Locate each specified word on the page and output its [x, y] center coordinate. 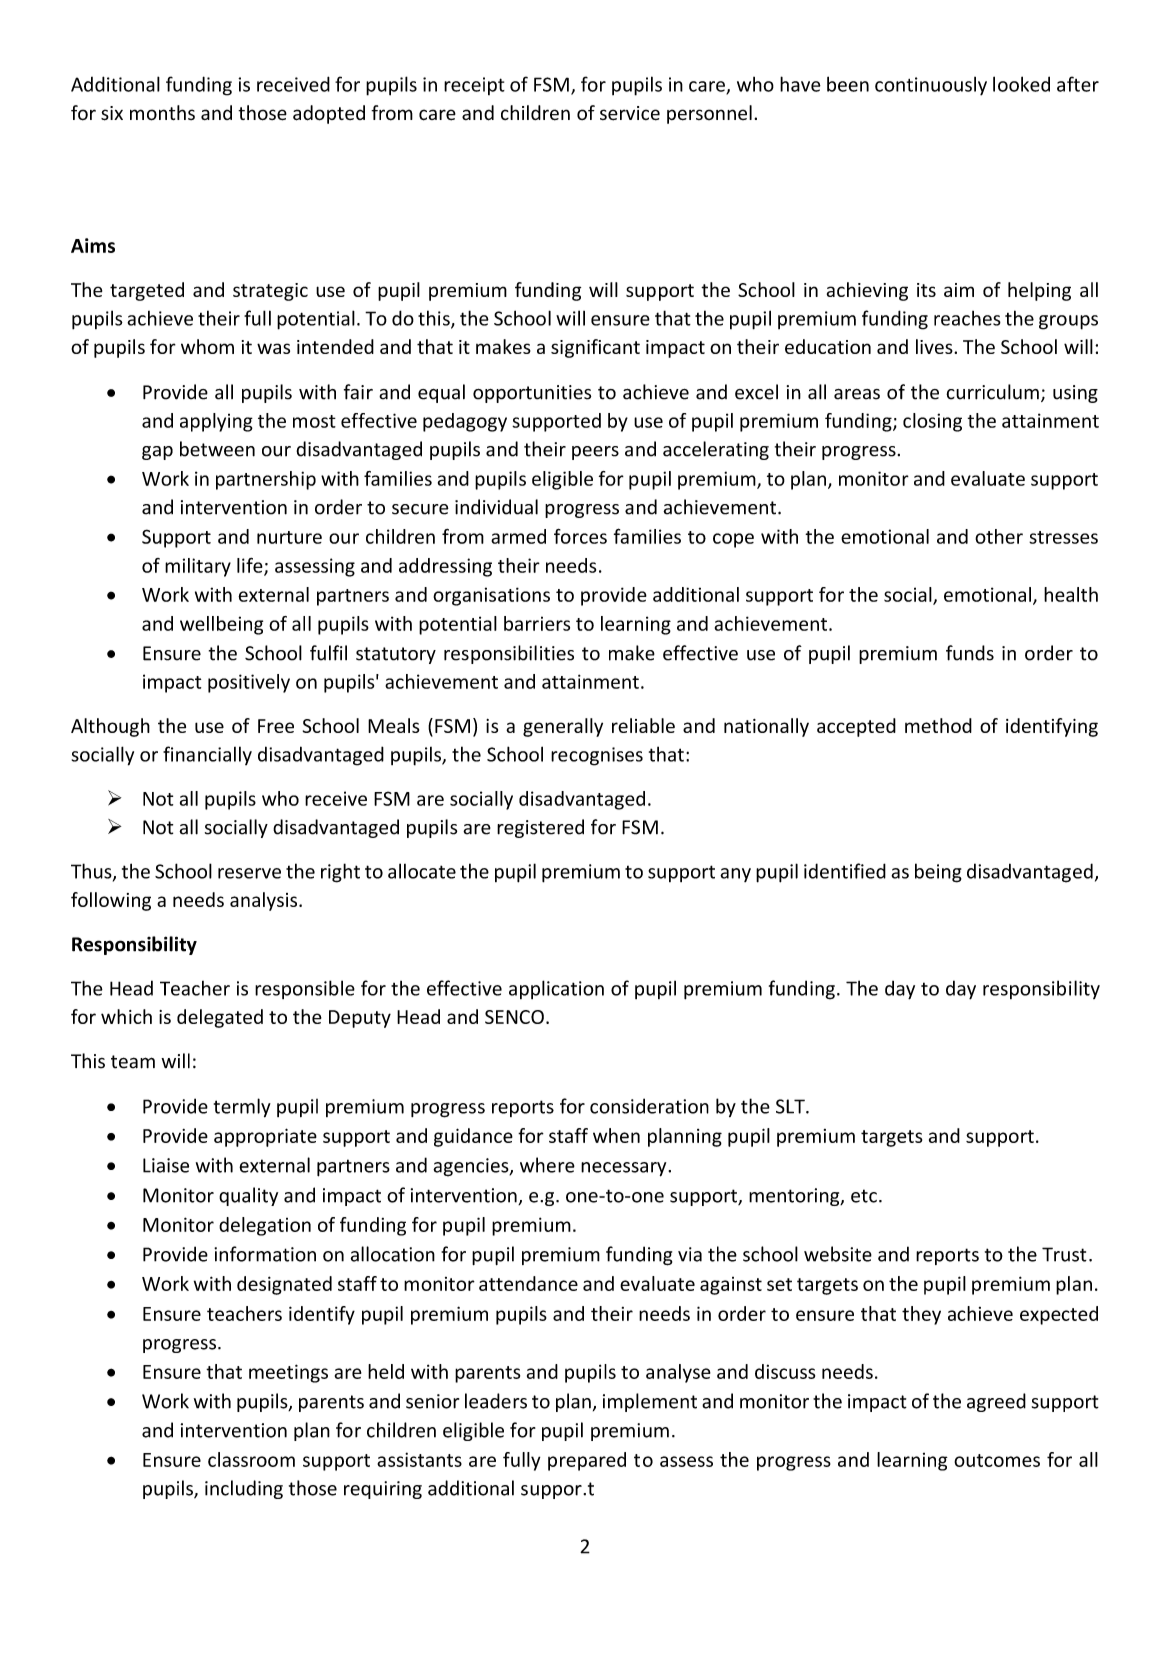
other [999, 536]
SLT [791, 1106]
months [162, 113]
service [630, 113]
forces [580, 536]
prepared [587, 1461]
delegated [220, 1018]
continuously [931, 86]
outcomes [997, 1460]
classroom [251, 1459]
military [198, 567]
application [556, 989]
